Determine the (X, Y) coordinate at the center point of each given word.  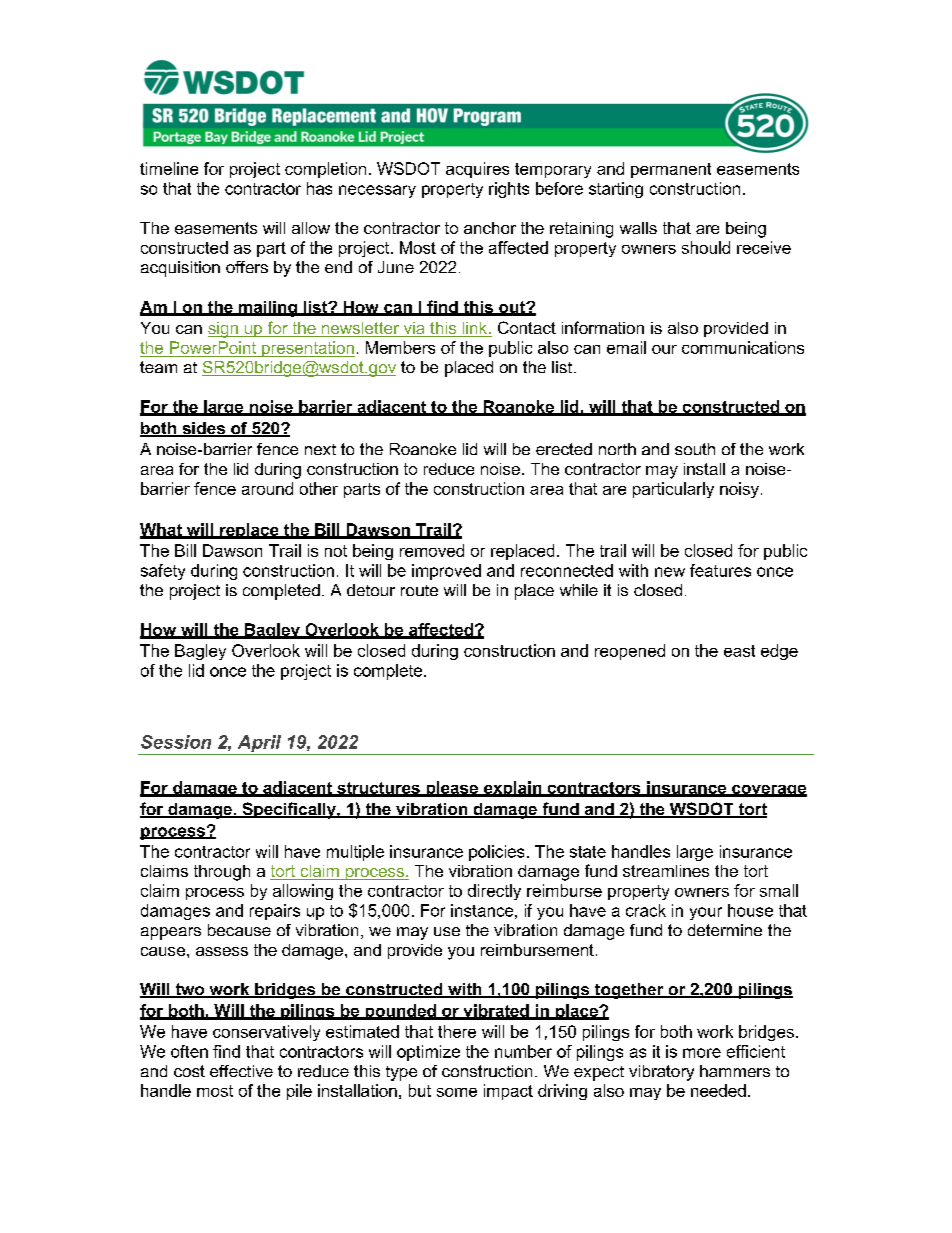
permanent (671, 170)
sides (203, 429)
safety (163, 572)
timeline (169, 168)
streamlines (666, 871)
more (702, 1053)
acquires (477, 170)
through (222, 873)
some (457, 1092)
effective (241, 1071)
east (739, 651)
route (419, 590)
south (695, 449)
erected (564, 449)
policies (496, 853)
